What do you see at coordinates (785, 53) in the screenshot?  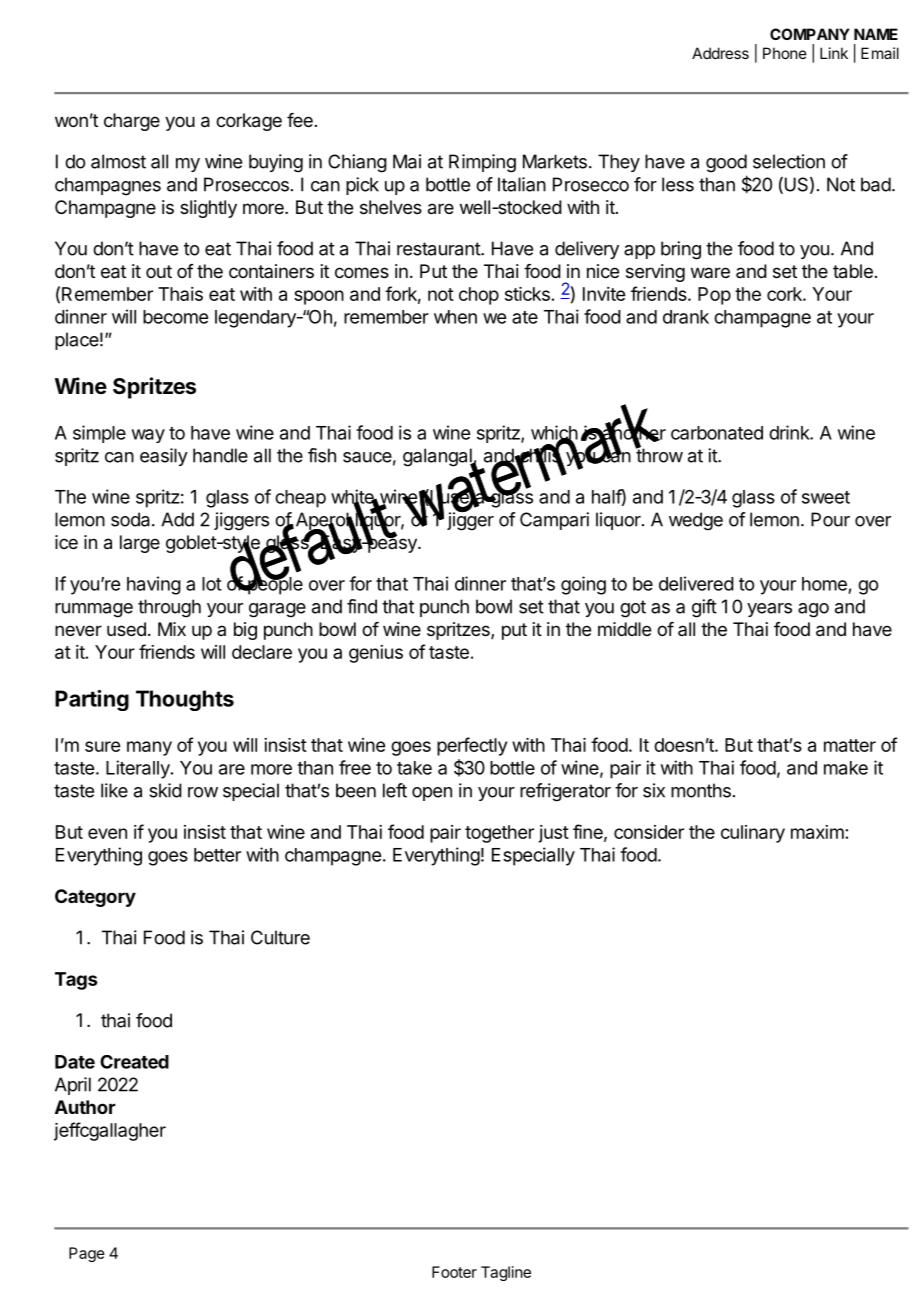 I see `Phone` at bounding box center [785, 53].
